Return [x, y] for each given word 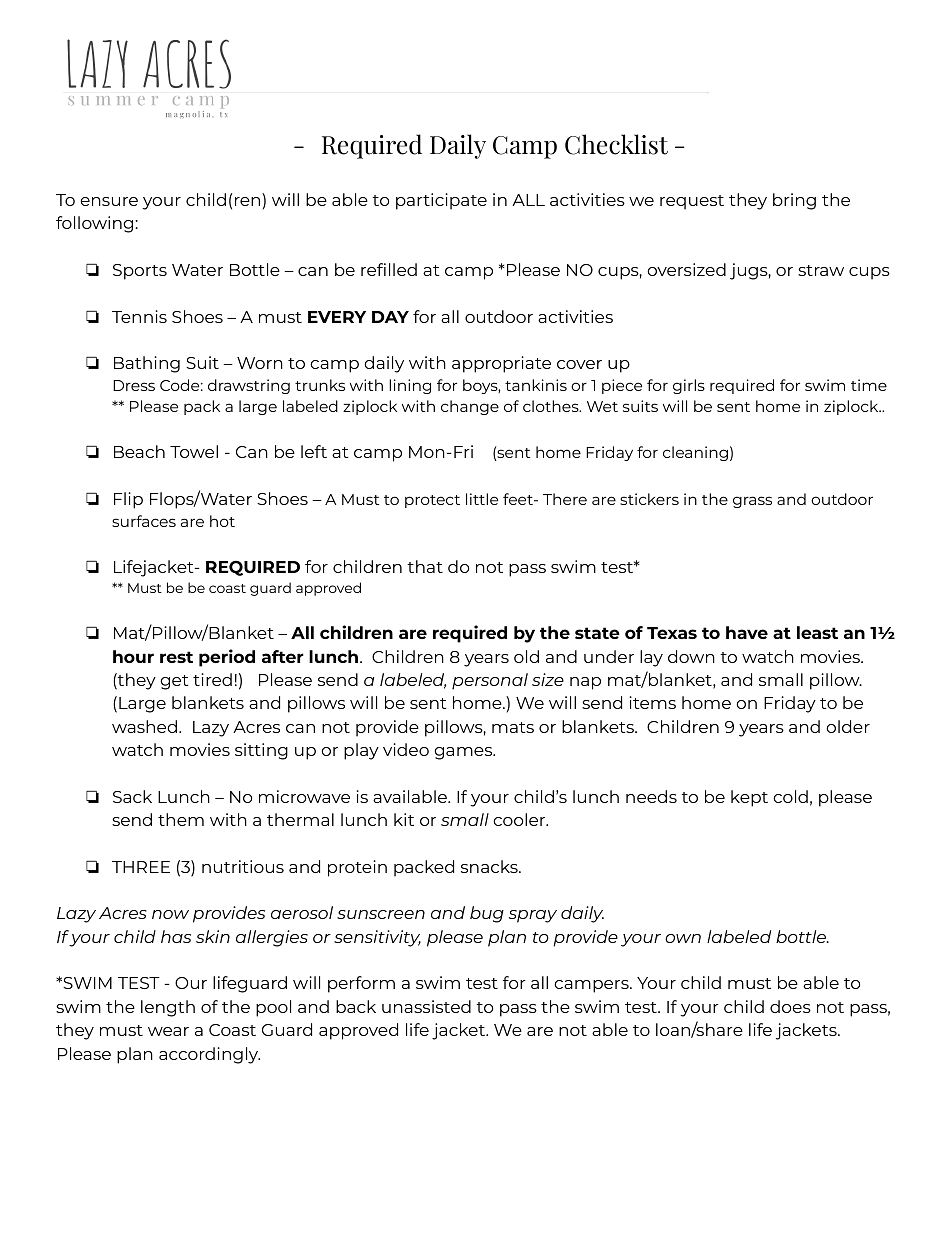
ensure [109, 201]
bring [794, 201]
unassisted [426, 1006]
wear [168, 1031]
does [790, 1006]
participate [441, 201]
